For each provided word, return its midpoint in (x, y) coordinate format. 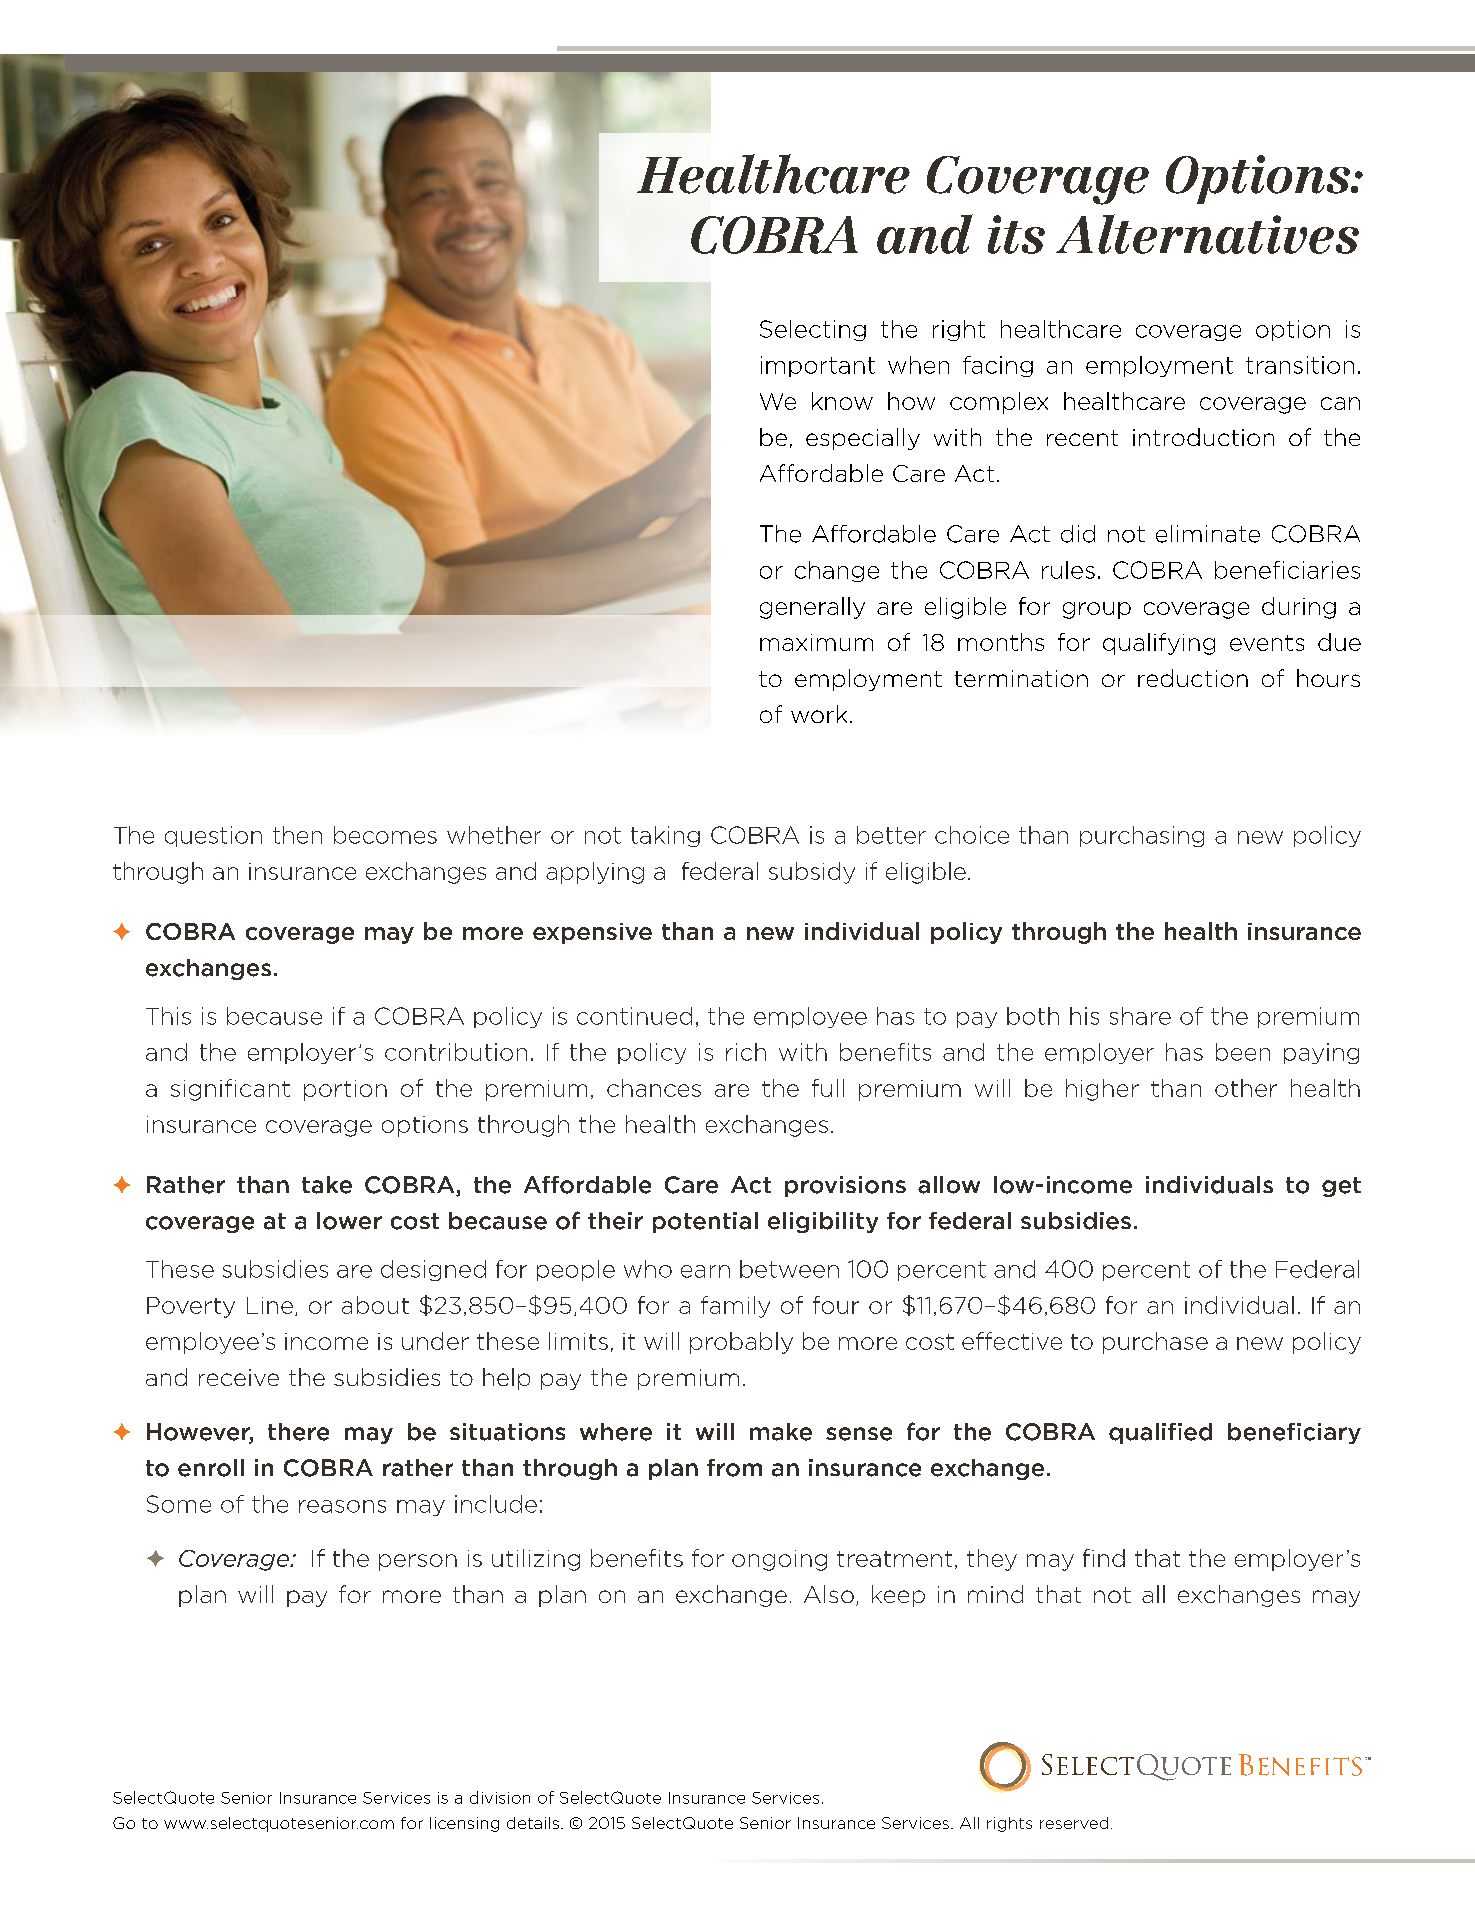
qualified (1160, 1433)
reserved (1074, 1823)
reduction (1193, 678)
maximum (816, 642)
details (533, 1823)
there (298, 1432)
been (1243, 1052)
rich (746, 1052)
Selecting (813, 330)
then (297, 835)
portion (345, 1090)
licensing (464, 1824)
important (818, 366)
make (781, 1432)
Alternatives (1207, 234)
